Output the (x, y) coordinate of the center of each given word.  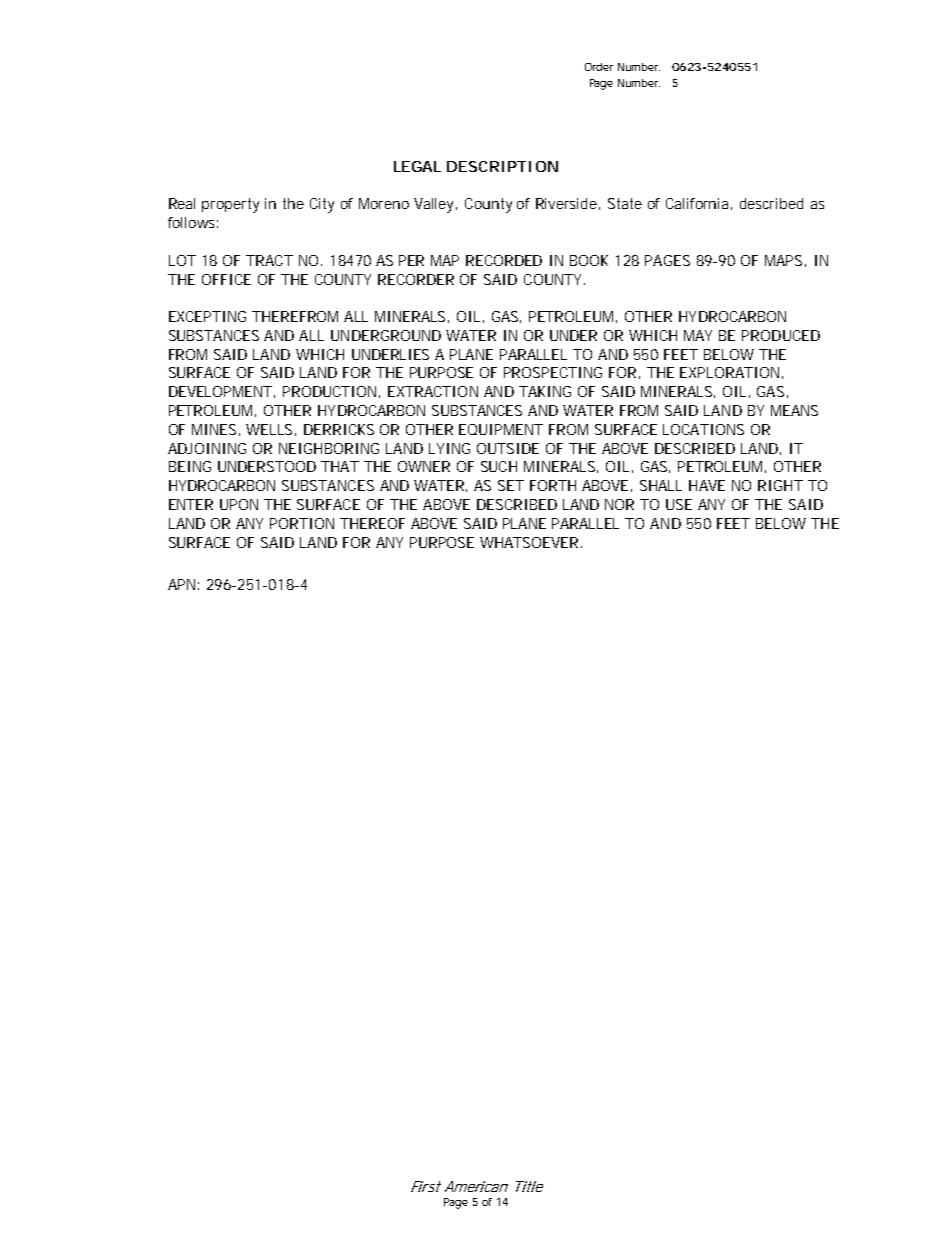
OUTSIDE (508, 448)
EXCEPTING (207, 316)
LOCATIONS (703, 429)
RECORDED (504, 260)
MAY (698, 335)
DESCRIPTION (502, 166)
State (625, 203)
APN (181, 584)
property (230, 205)
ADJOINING (207, 448)
